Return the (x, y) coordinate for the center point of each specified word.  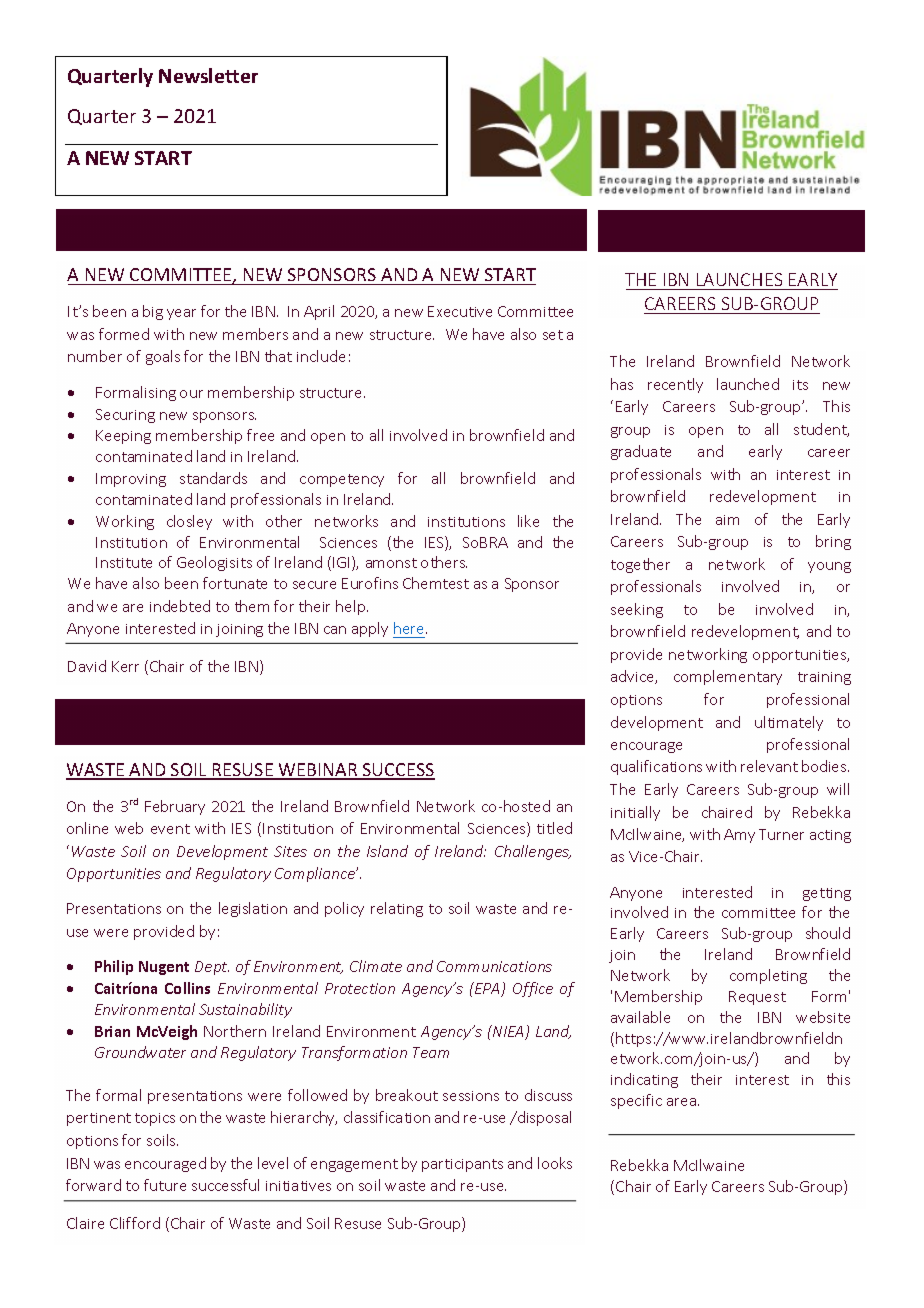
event (170, 829)
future (165, 1185)
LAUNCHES (739, 279)
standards (213, 478)
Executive (460, 311)
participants (462, 1165)
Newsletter (208, 75)
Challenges (533, 852)
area (681, 1102)
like (528, 521)
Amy (739, 836)
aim (727, 520)
